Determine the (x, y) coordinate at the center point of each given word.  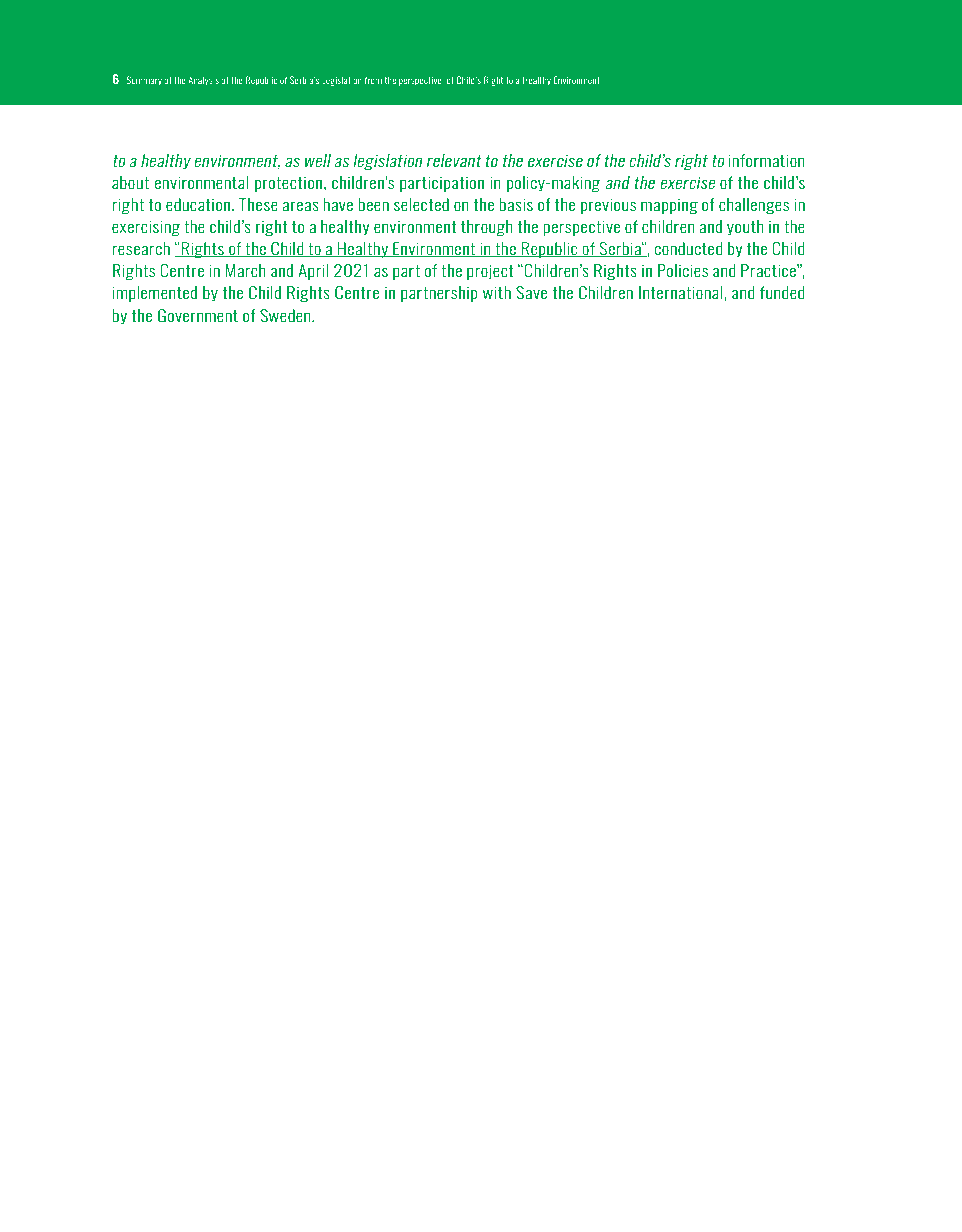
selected (421, 204)
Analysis (203, 81)
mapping (669, 206)
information (766, 160)
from (373, 80)
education (198, 204)
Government (198, 315)
